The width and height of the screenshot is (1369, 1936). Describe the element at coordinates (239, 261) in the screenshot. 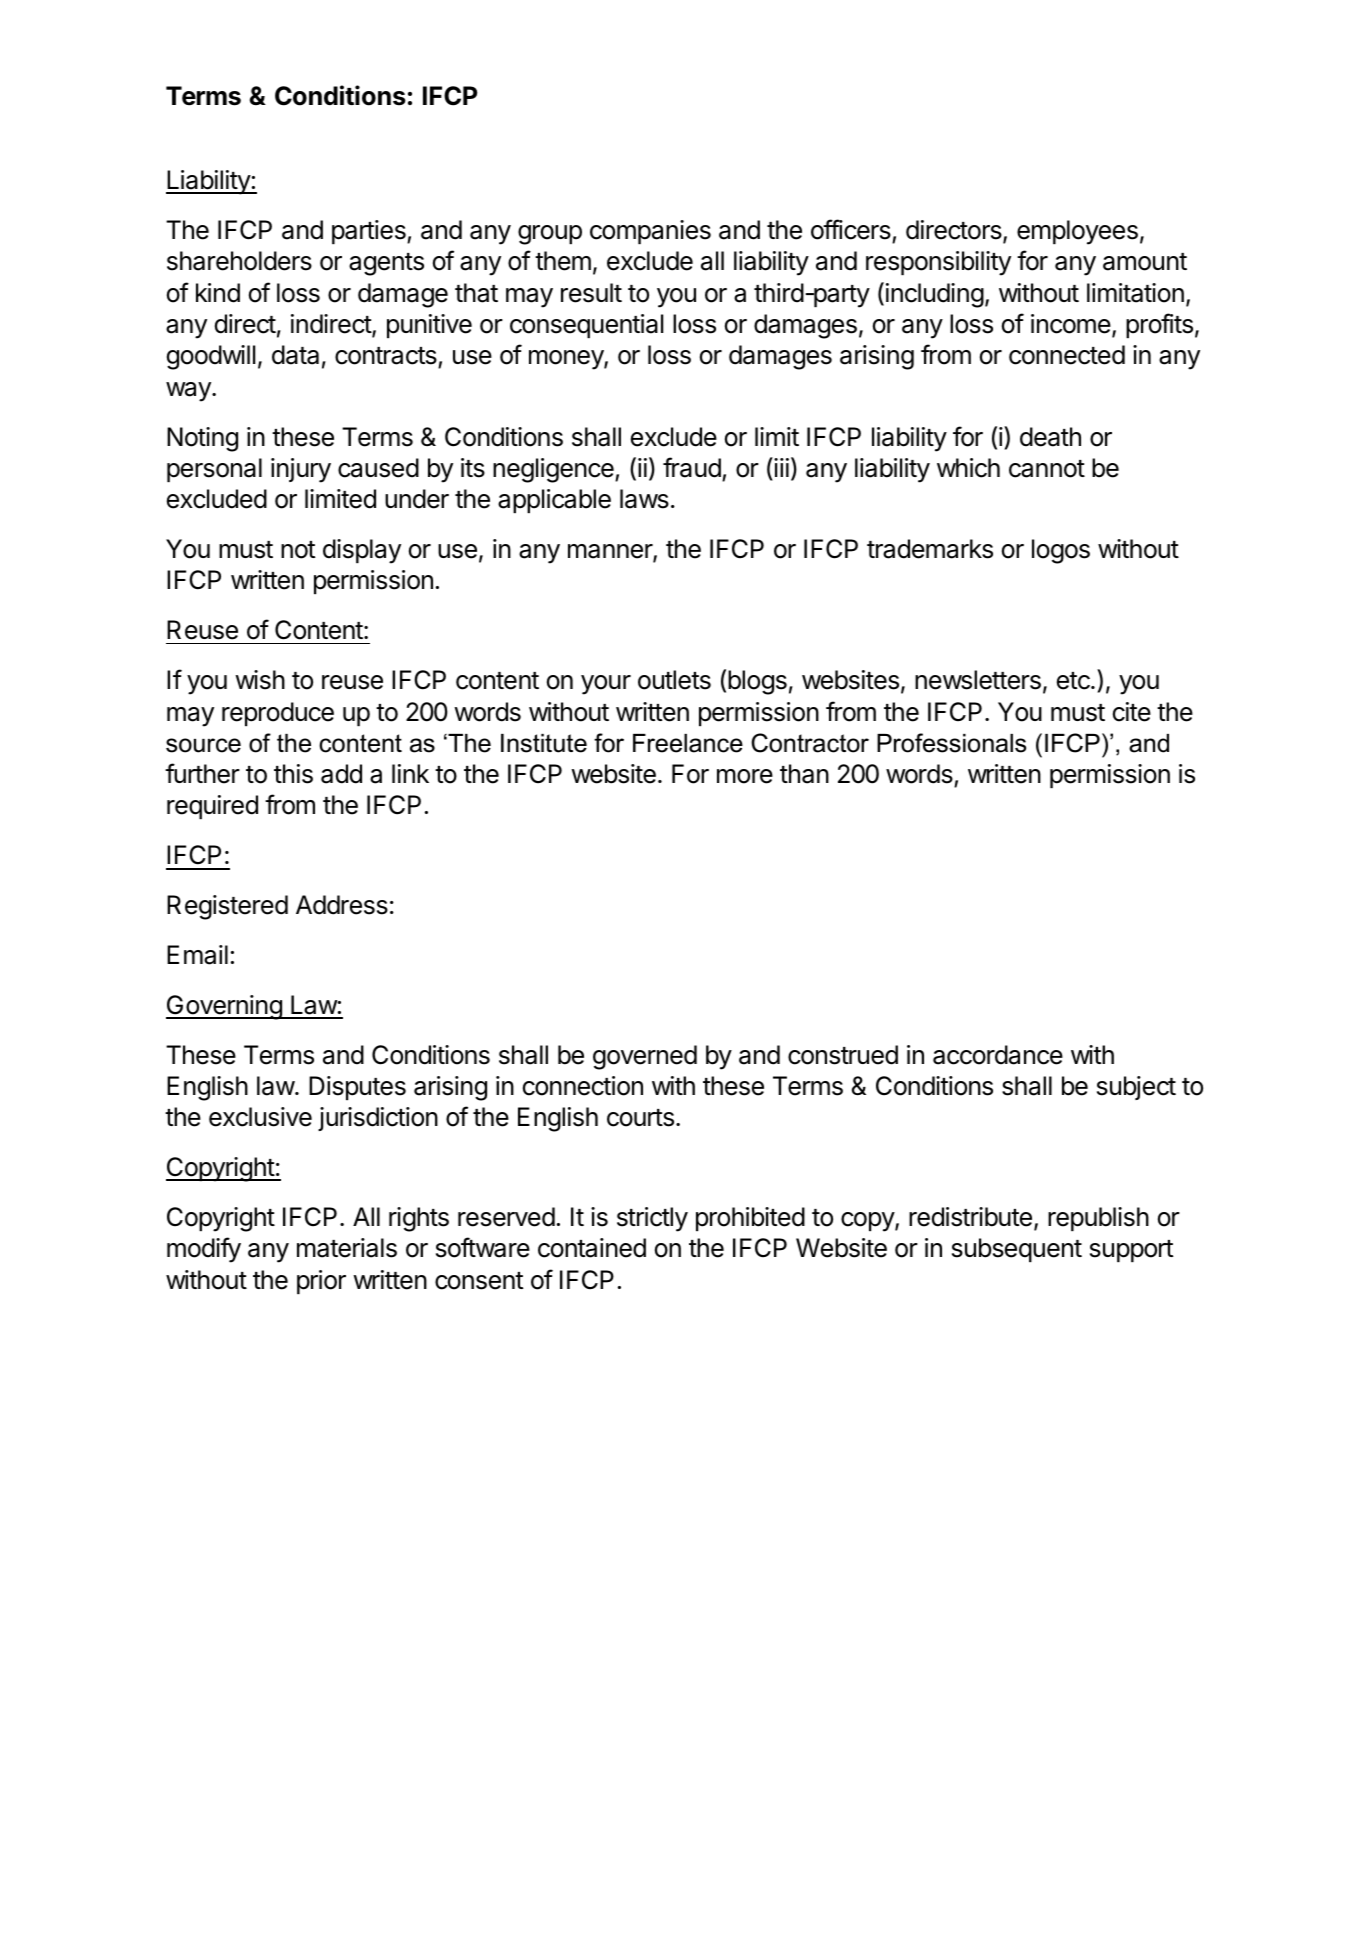

I see `shareholders` at that location.
